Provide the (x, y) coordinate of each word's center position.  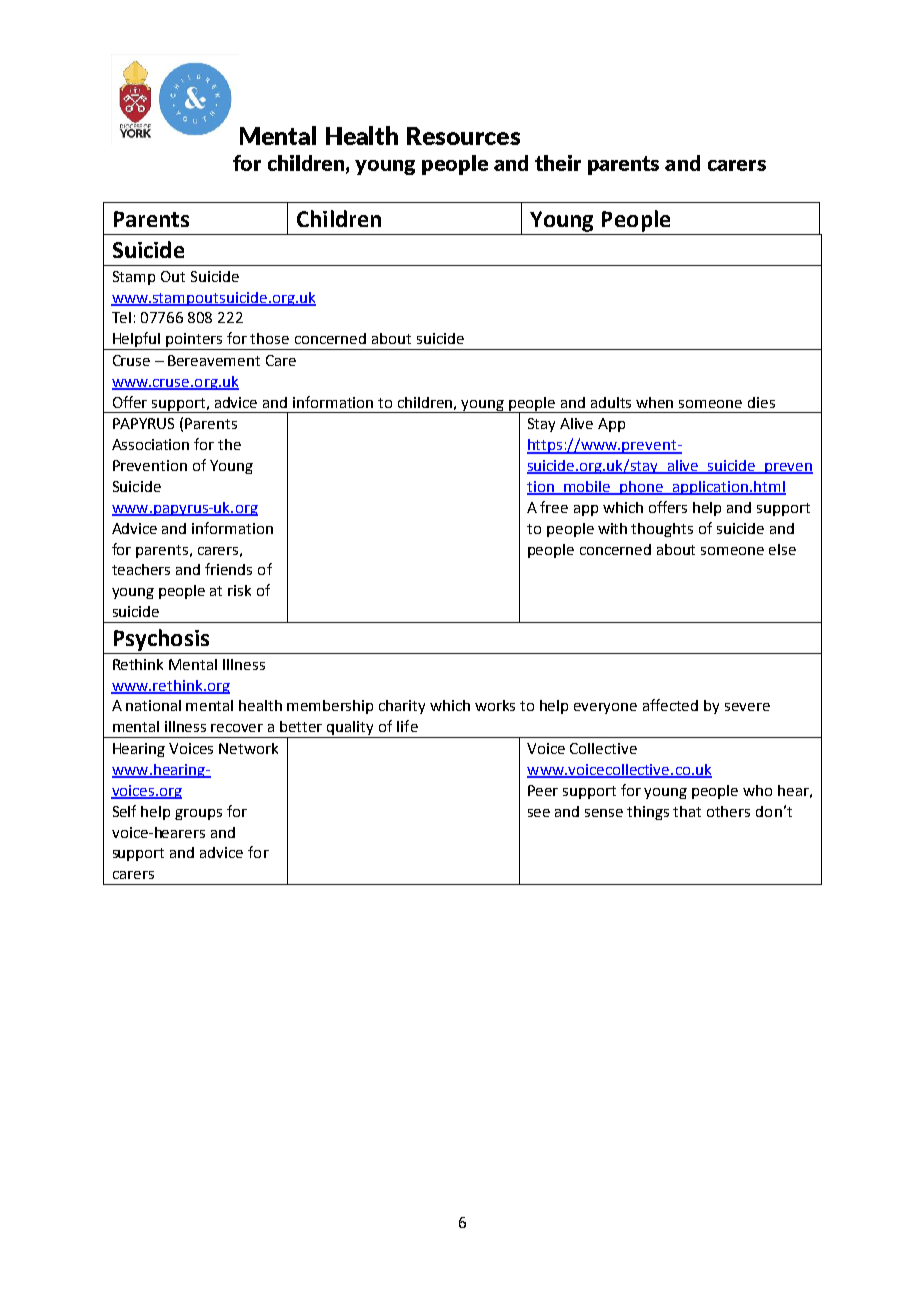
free (554, 507)
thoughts (662, 530)
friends (228, 569)
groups (198, 814)
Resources (463, 136)
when (654, 402)
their (558, 163)
